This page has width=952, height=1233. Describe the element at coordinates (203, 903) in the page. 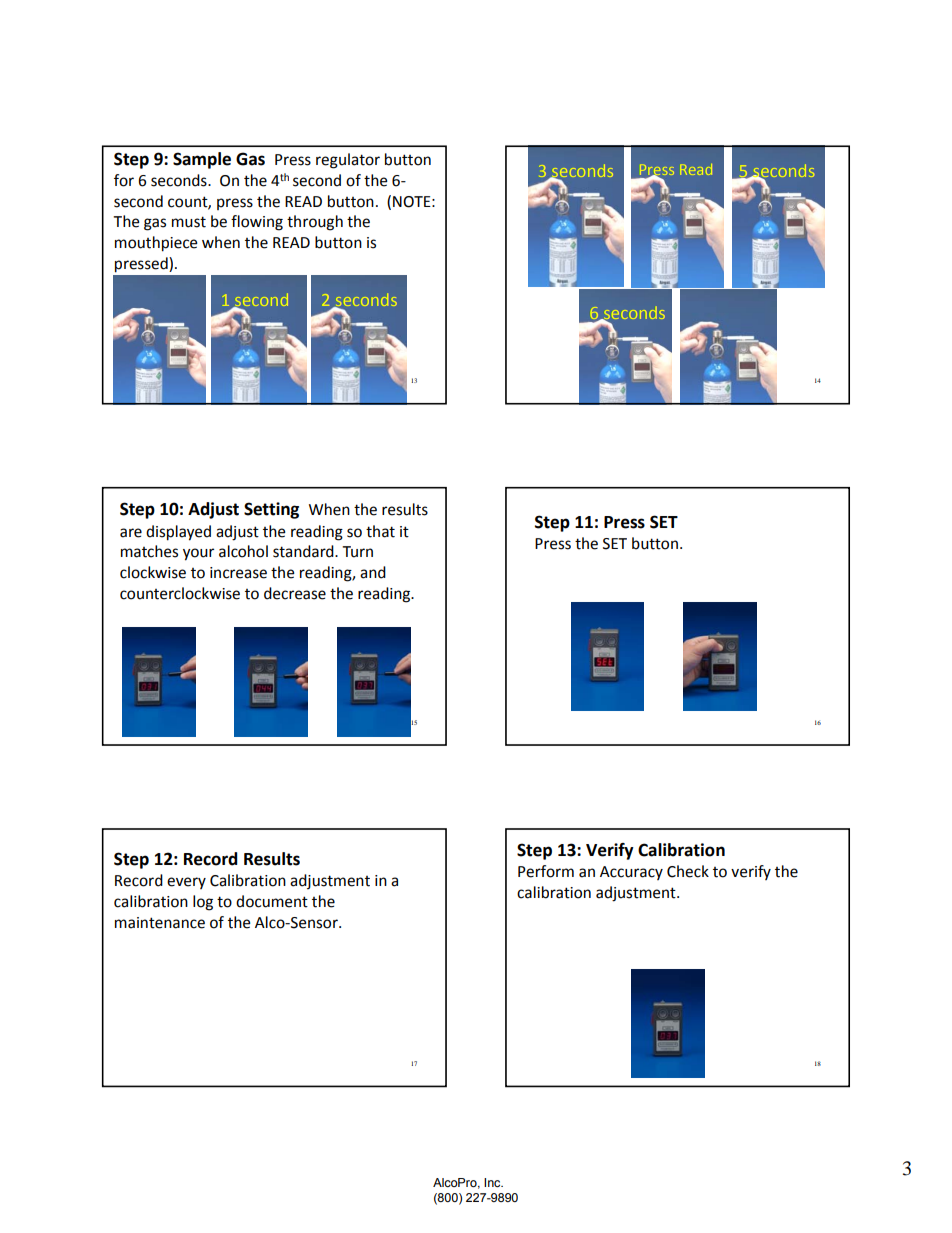

I see `log` at that location.
